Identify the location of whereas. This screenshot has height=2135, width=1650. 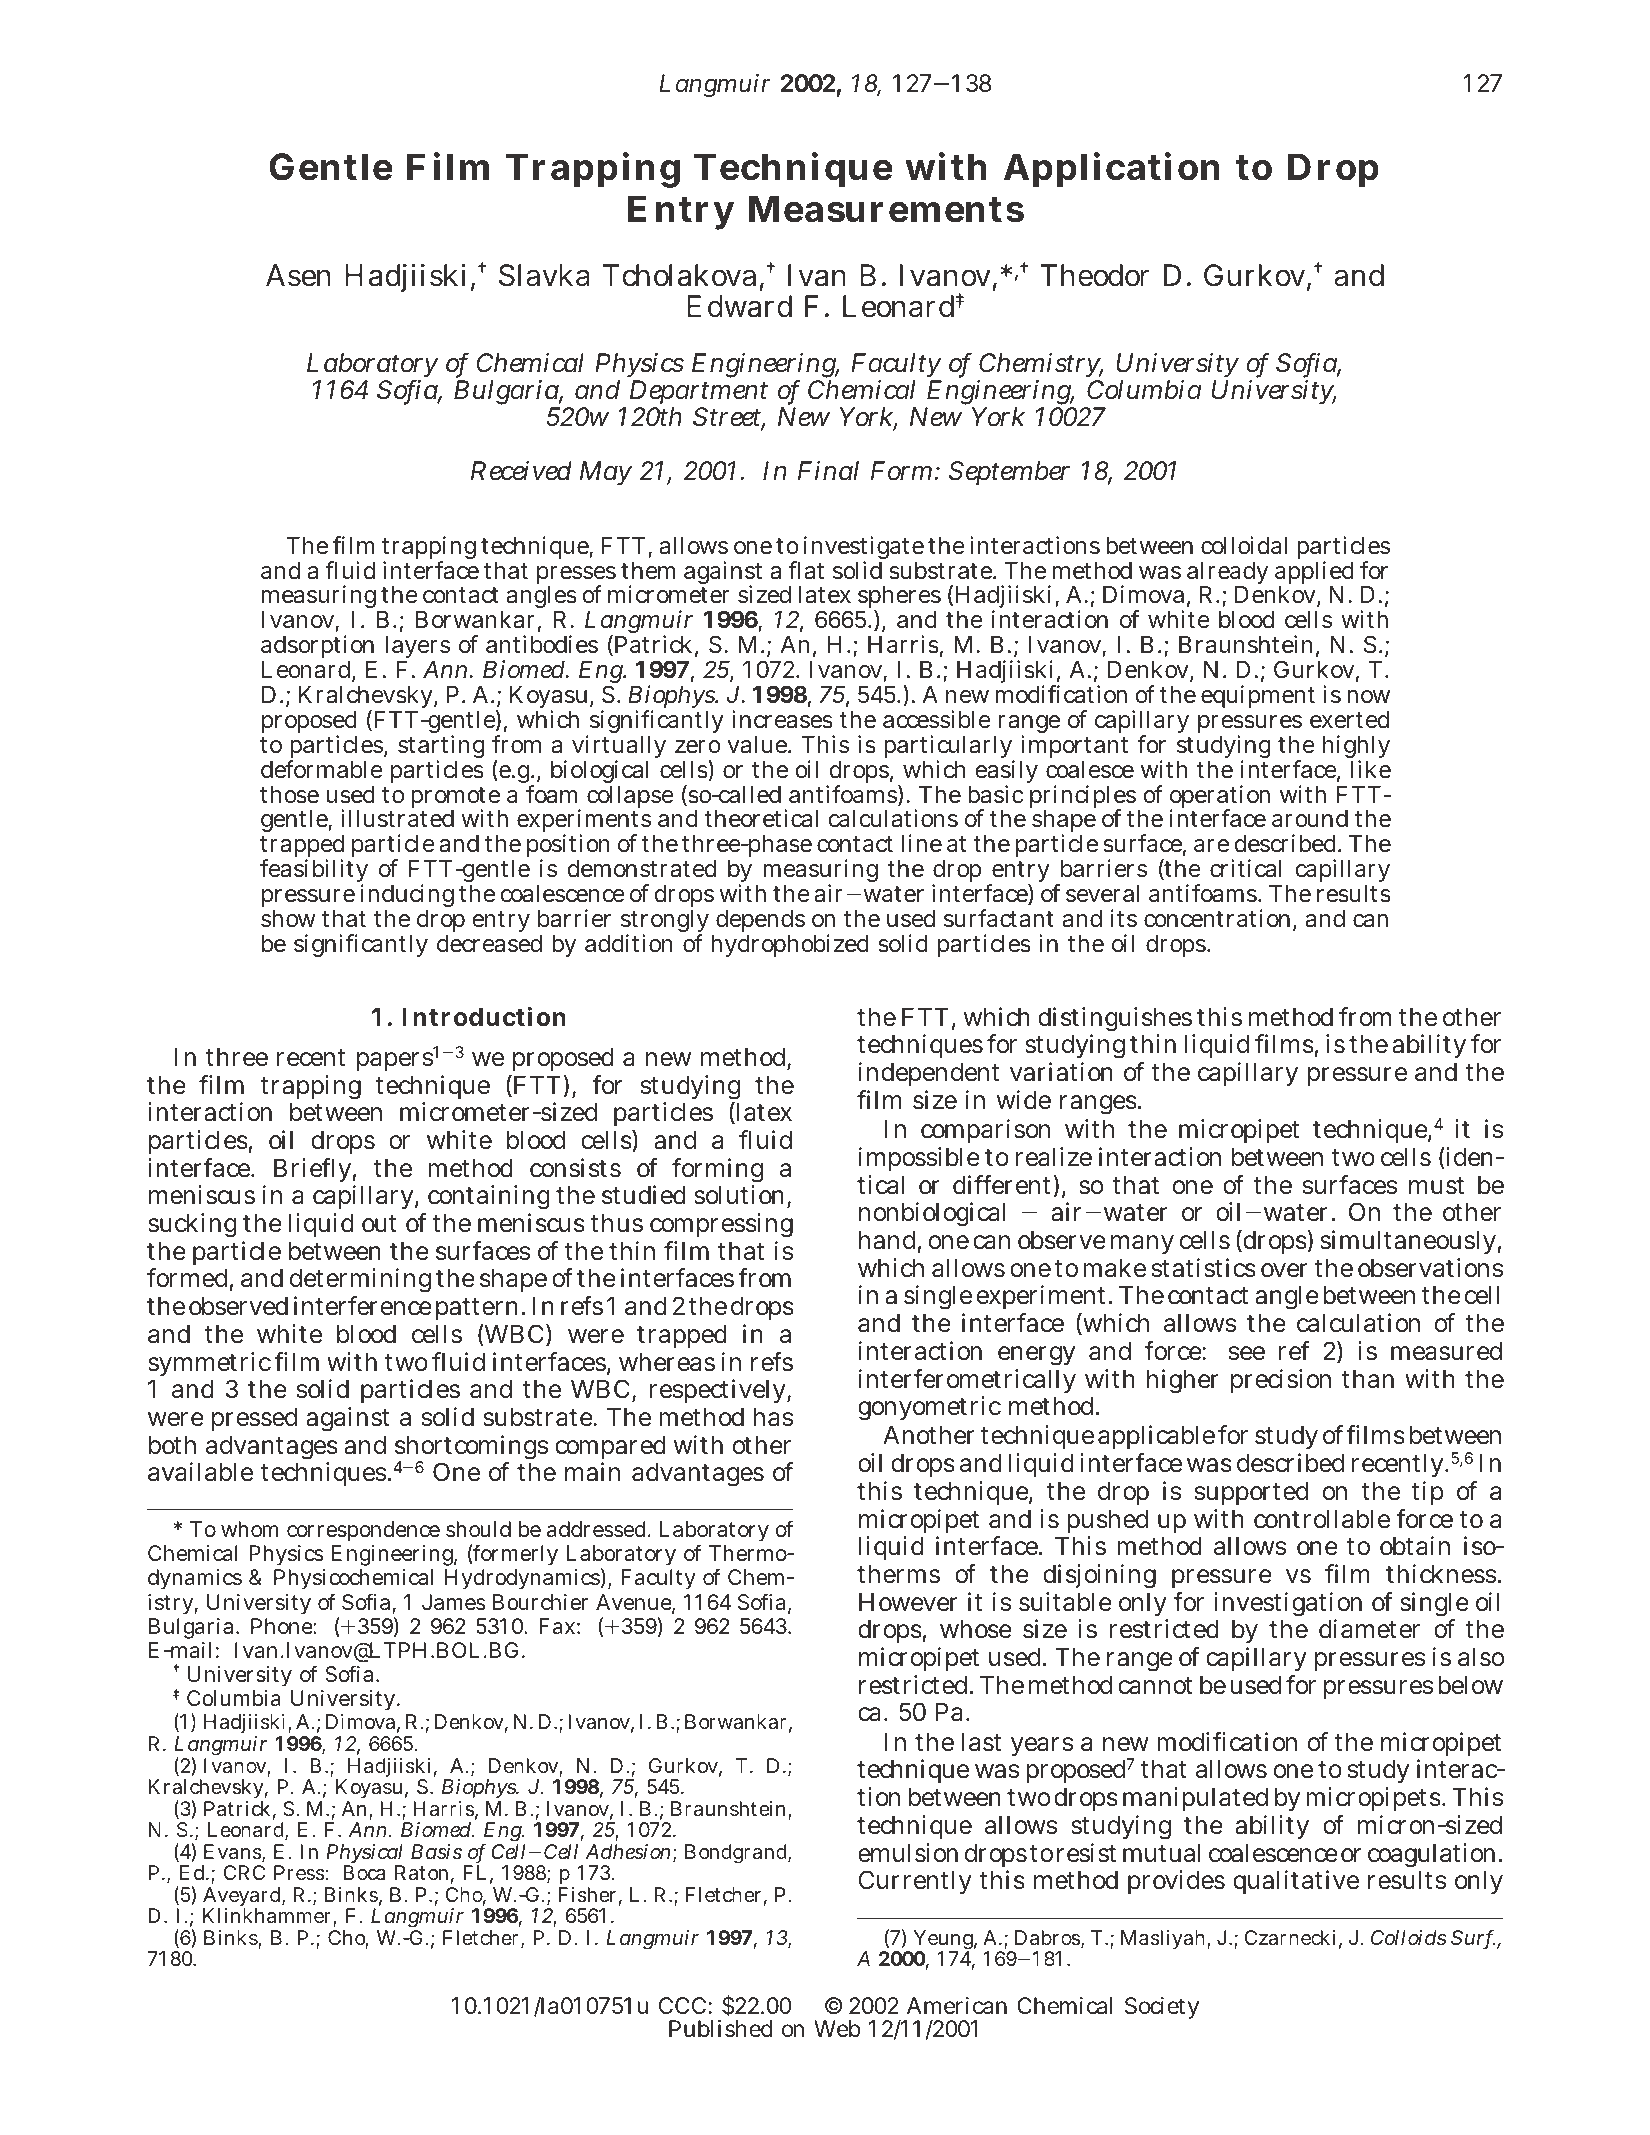
(667, 1362).
